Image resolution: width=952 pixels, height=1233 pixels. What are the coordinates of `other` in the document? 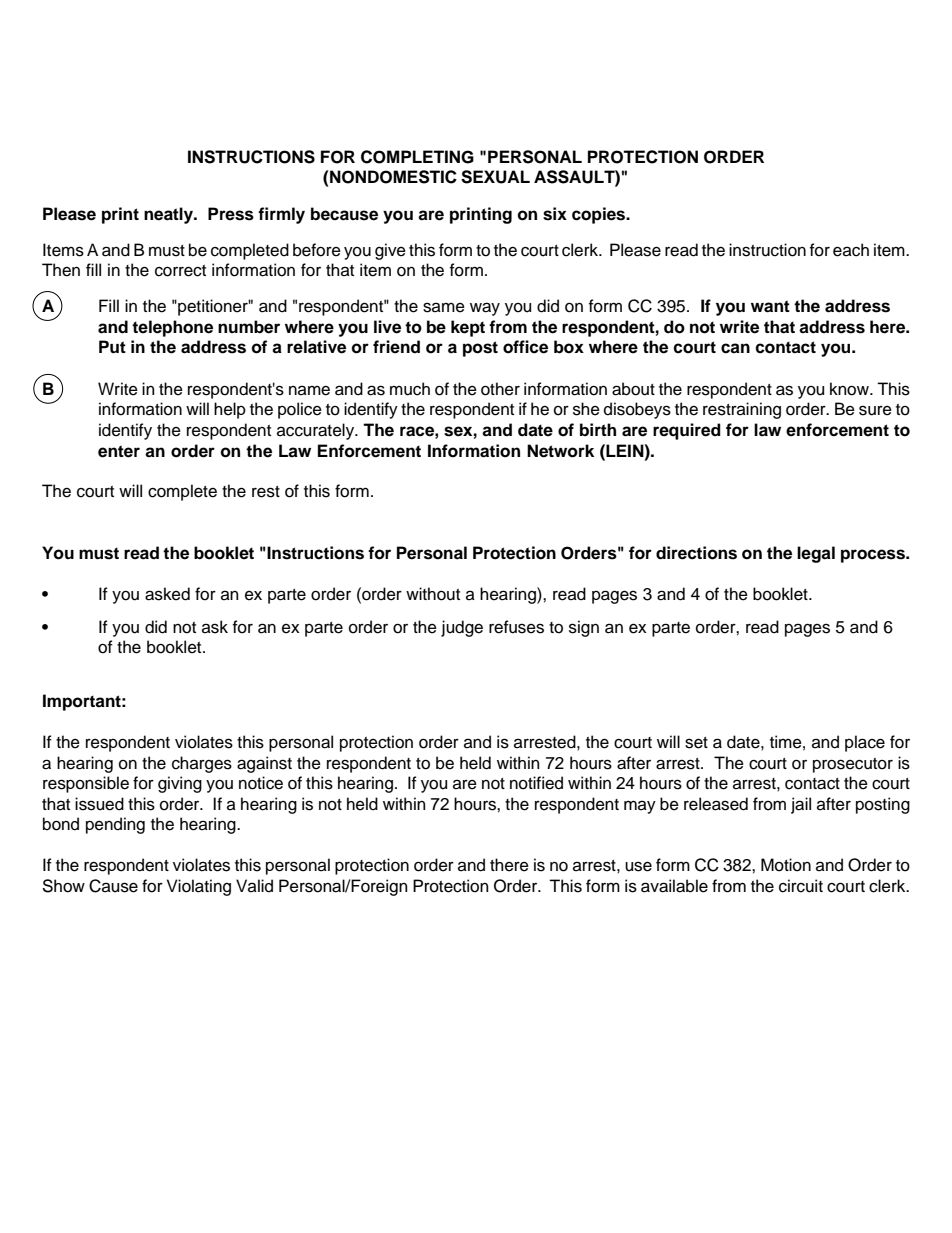 It's located at (500, 389).
